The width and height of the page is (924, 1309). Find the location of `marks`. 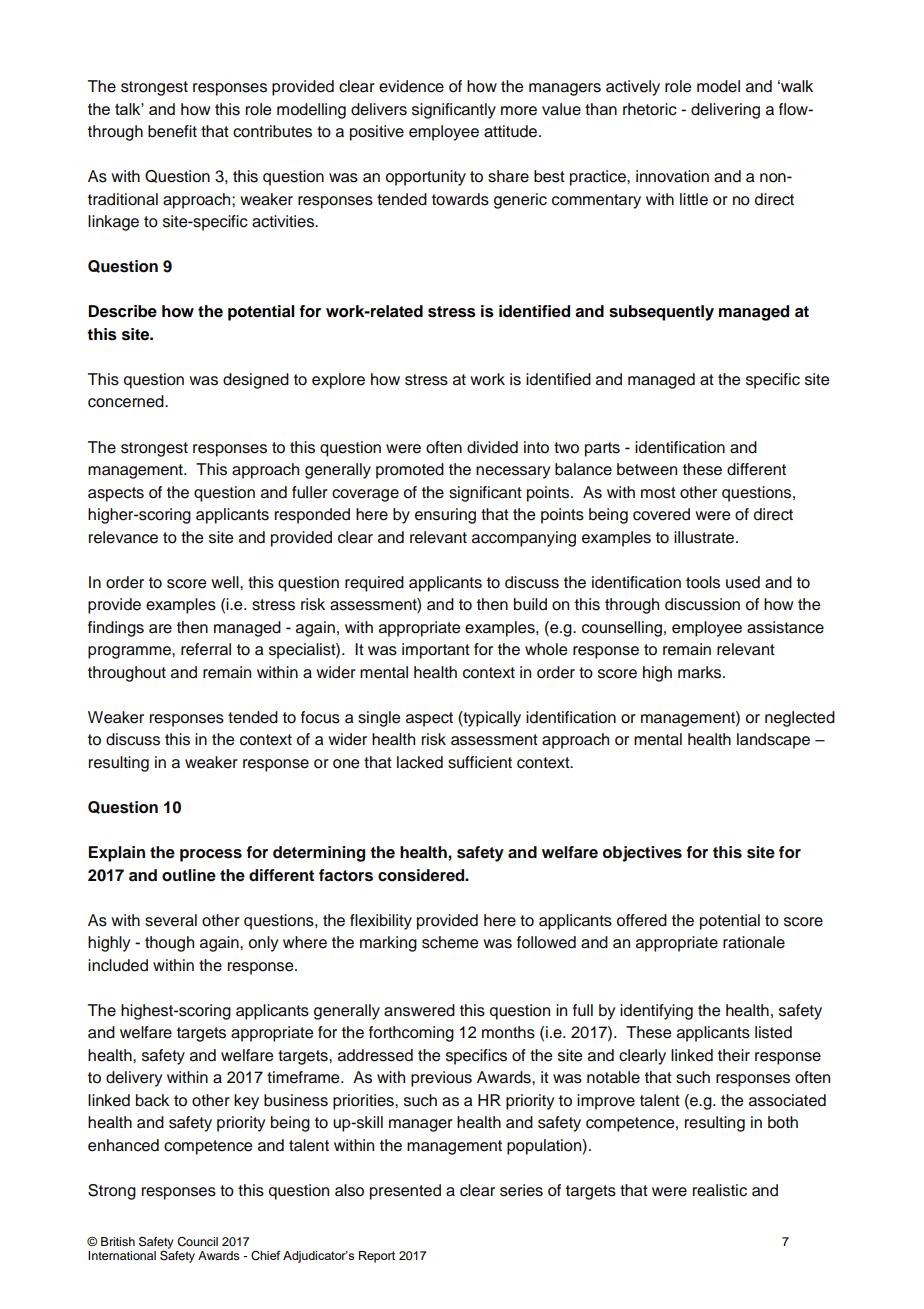

marks is located at coordinates (701, 672).
